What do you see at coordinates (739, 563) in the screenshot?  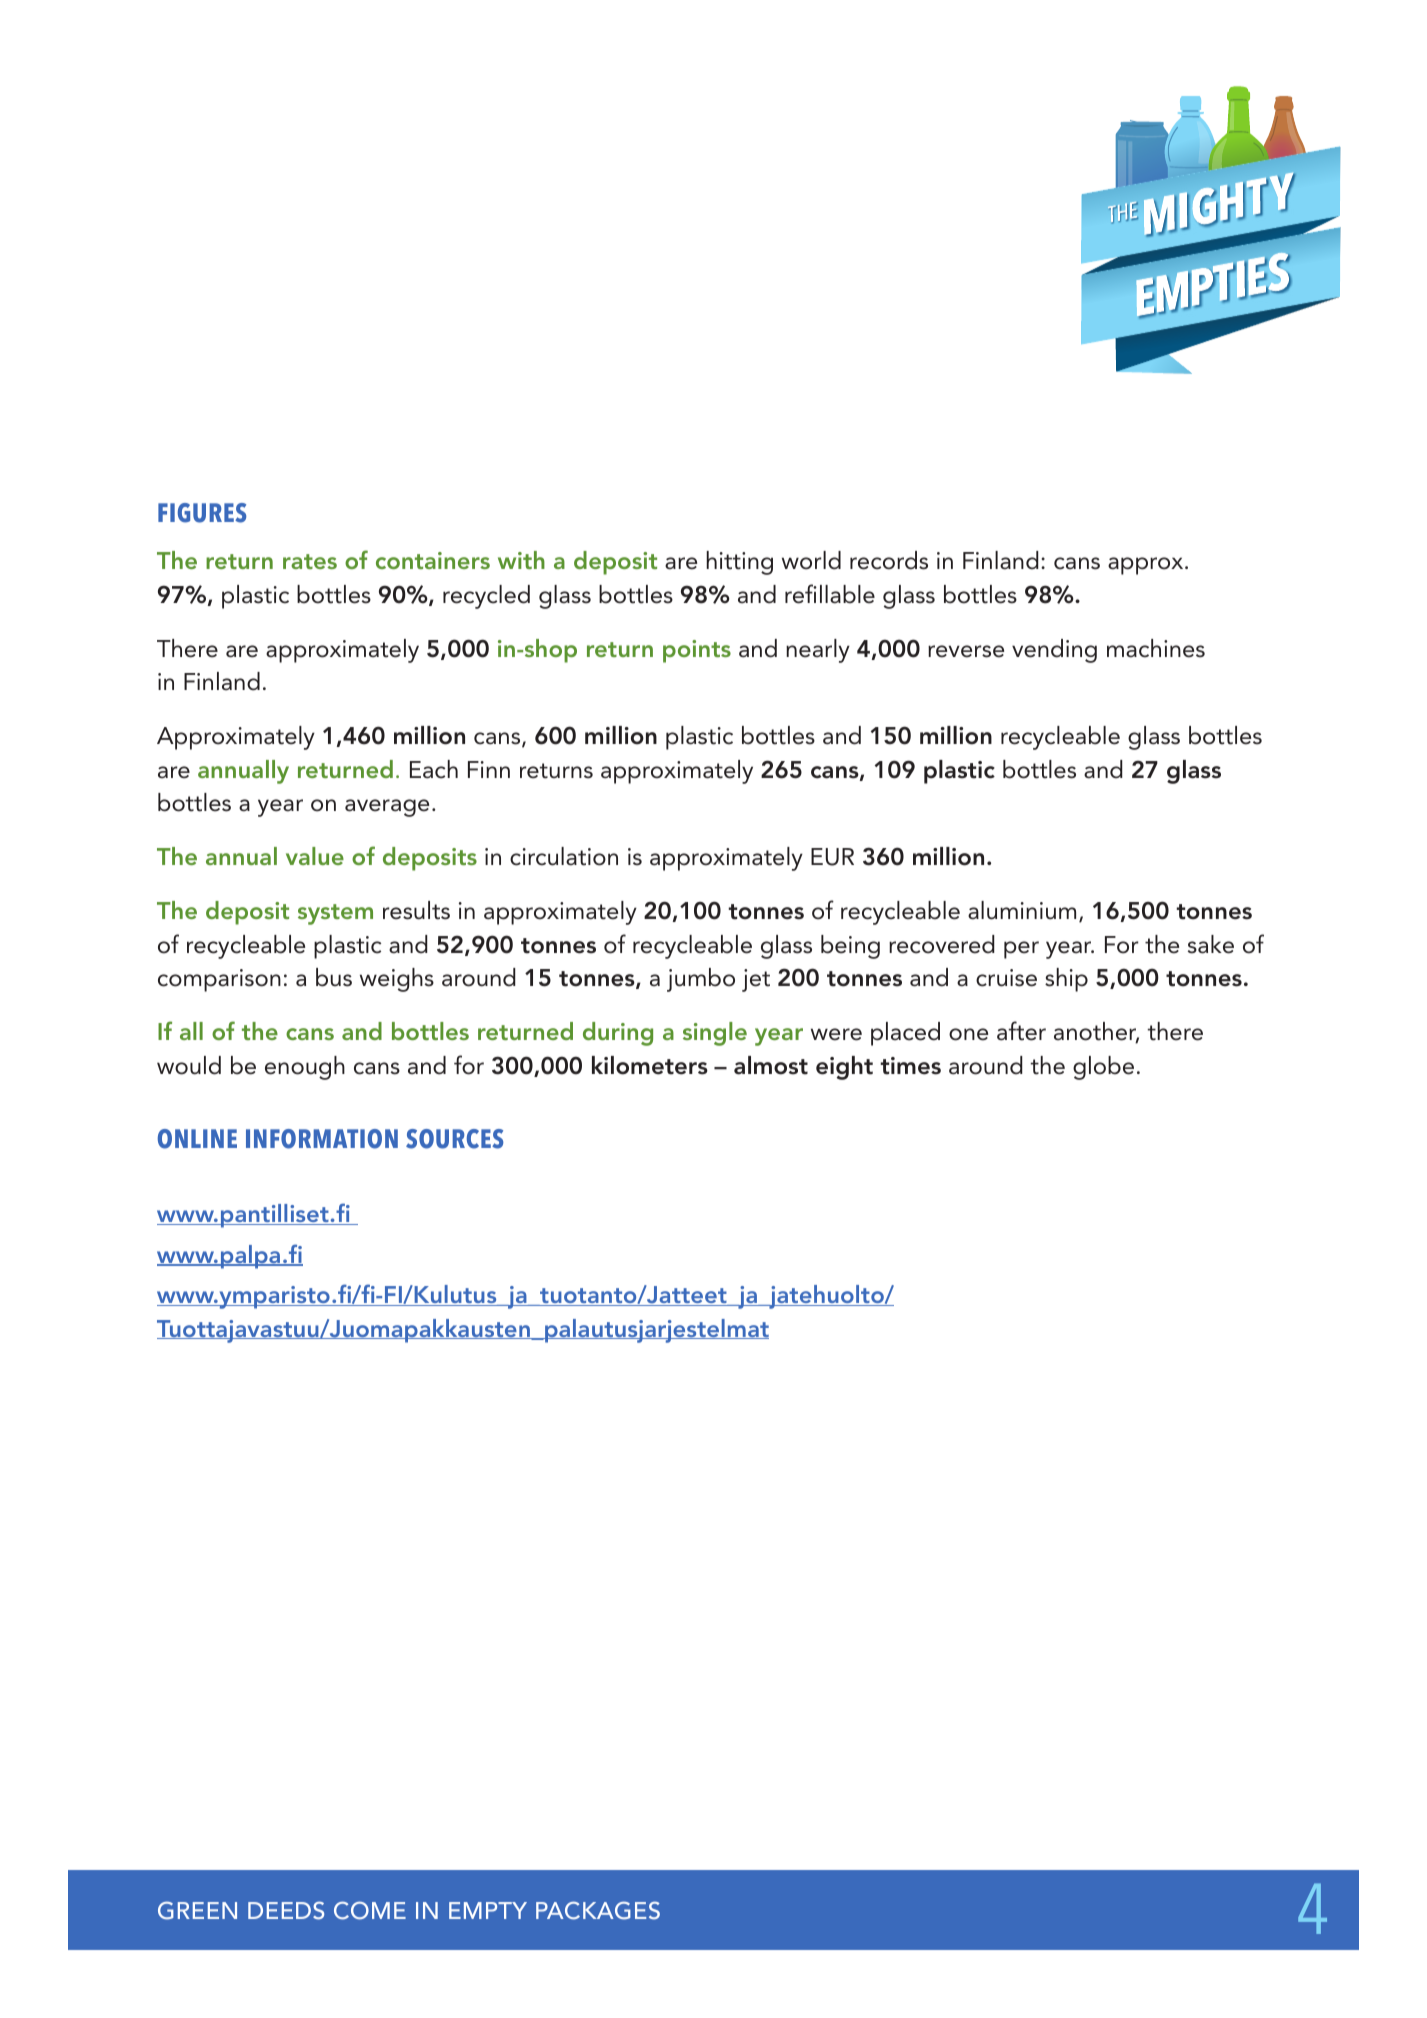 I see `hitting` at bounding box center [739, 563].
